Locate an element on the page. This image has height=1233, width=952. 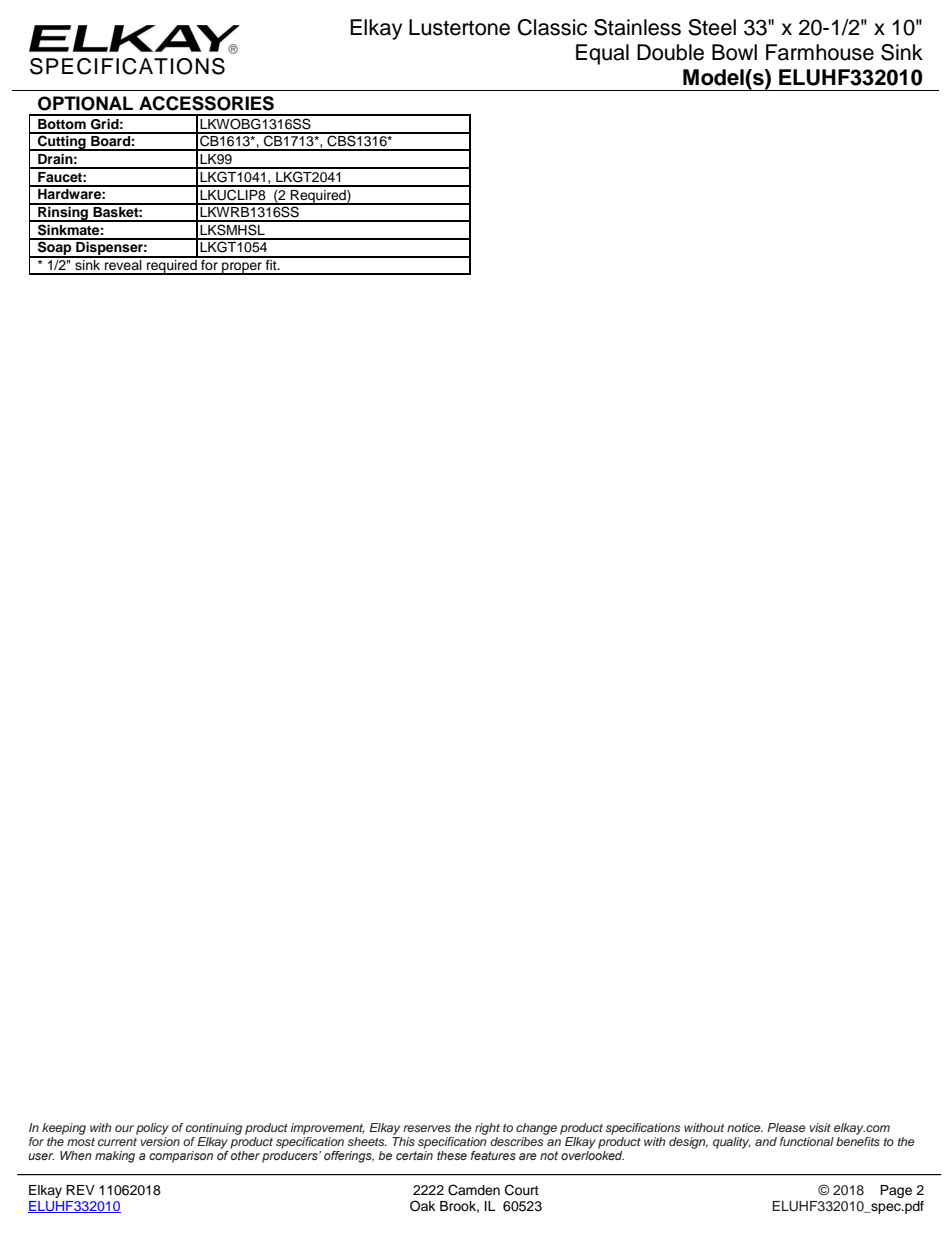
OPTIONAL is located at coordinates (85, 103).
